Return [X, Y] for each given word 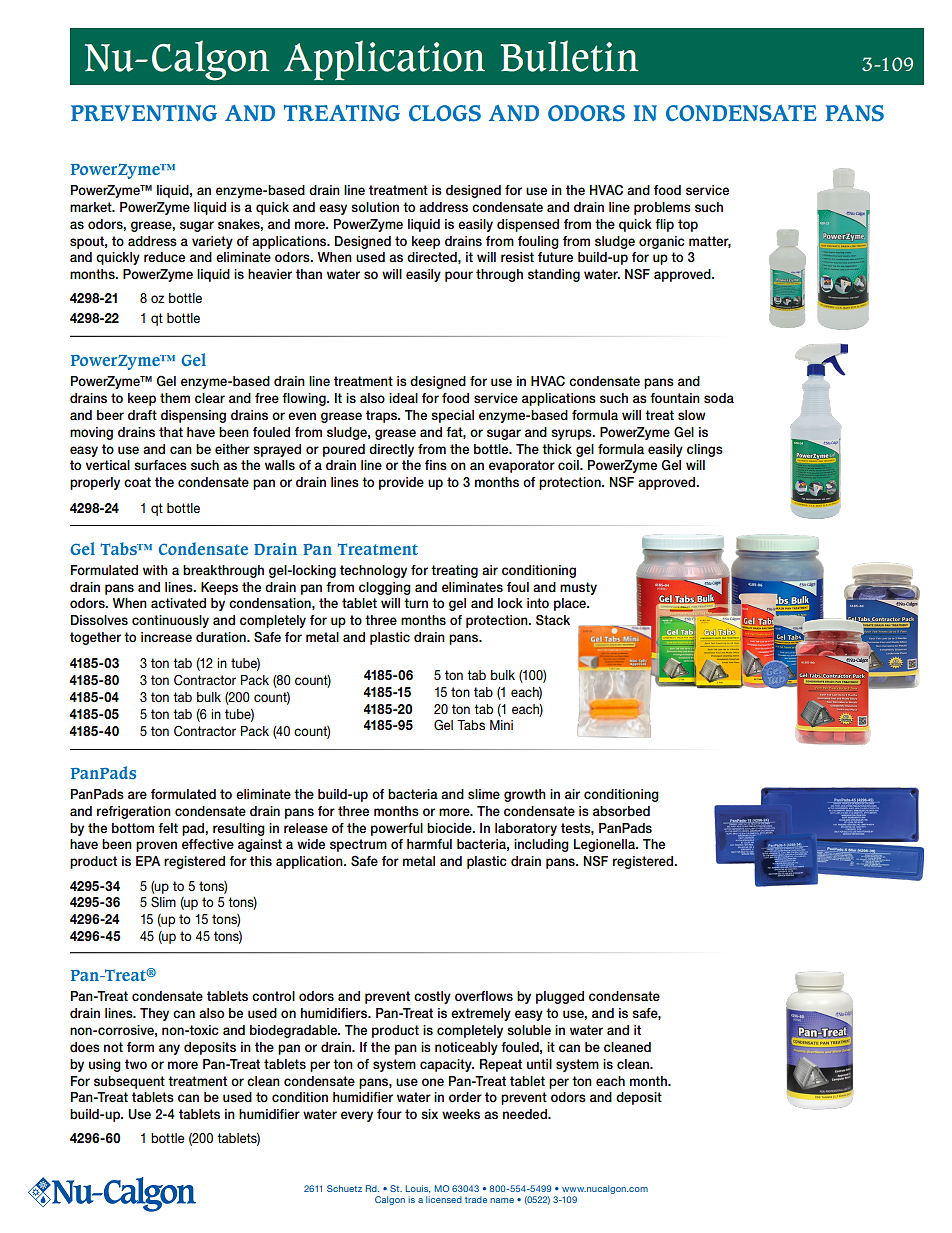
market [92, 207]
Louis [418, 1189]
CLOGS [445, 113]
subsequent [129, 1082]
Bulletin [569, 56]
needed [526, 1114]
